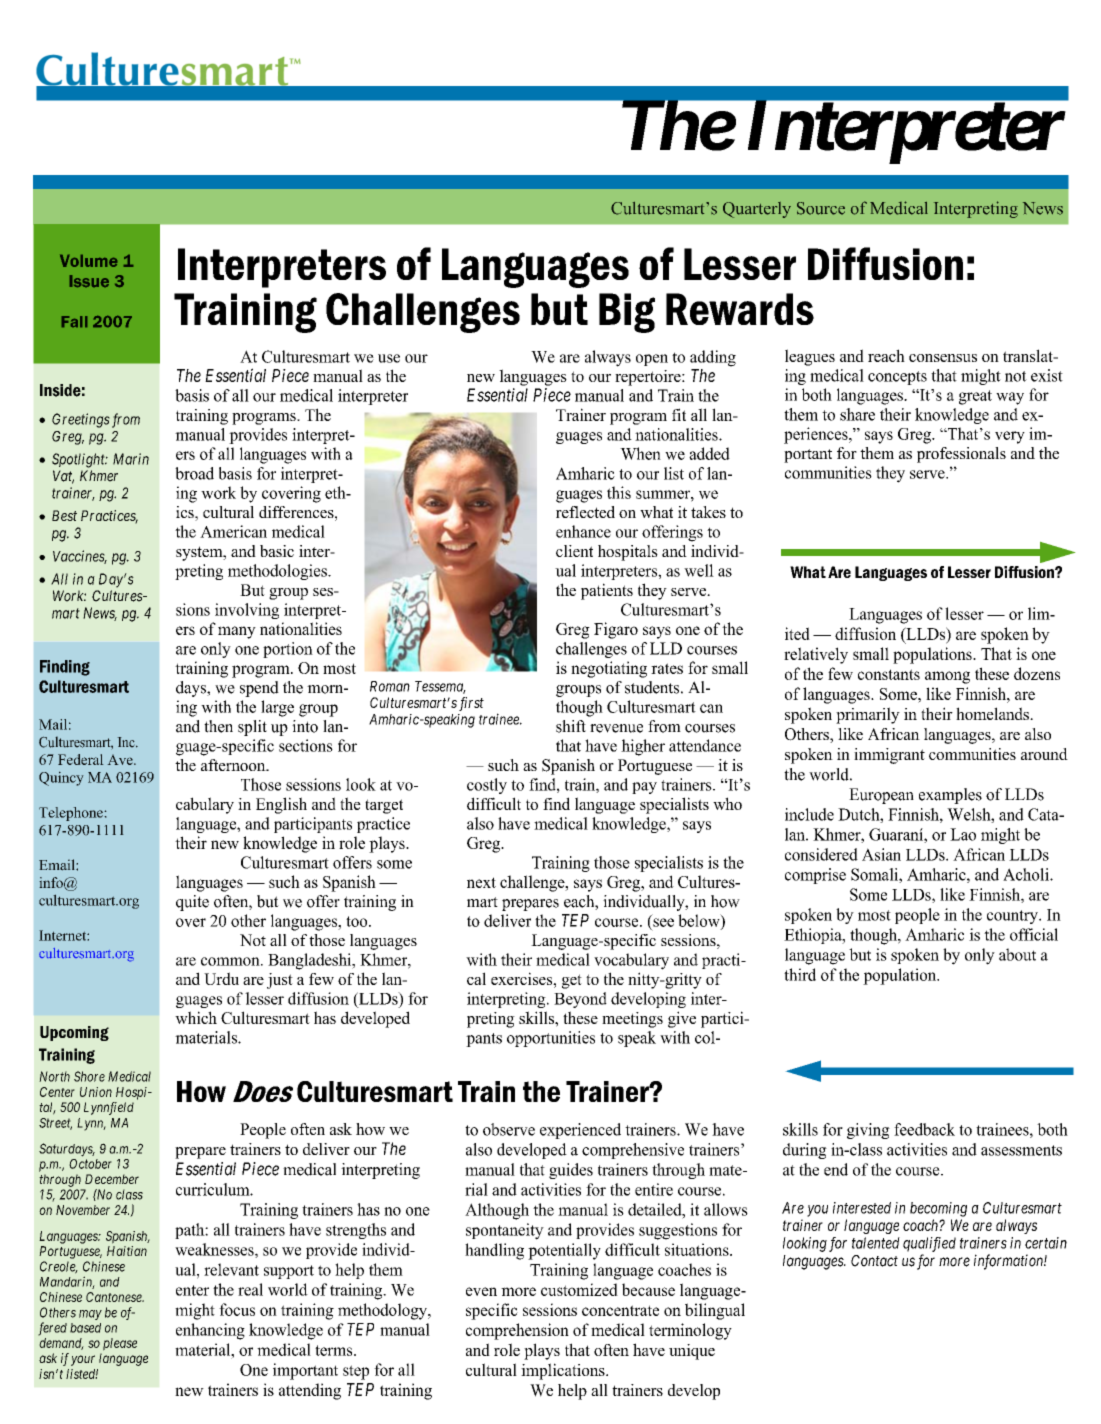 This screenshot has width=1101, height=1424. What do you see at coordinates (961, 455) in the screenshot?
I see `professionals` at bounding box center [961, 455].
